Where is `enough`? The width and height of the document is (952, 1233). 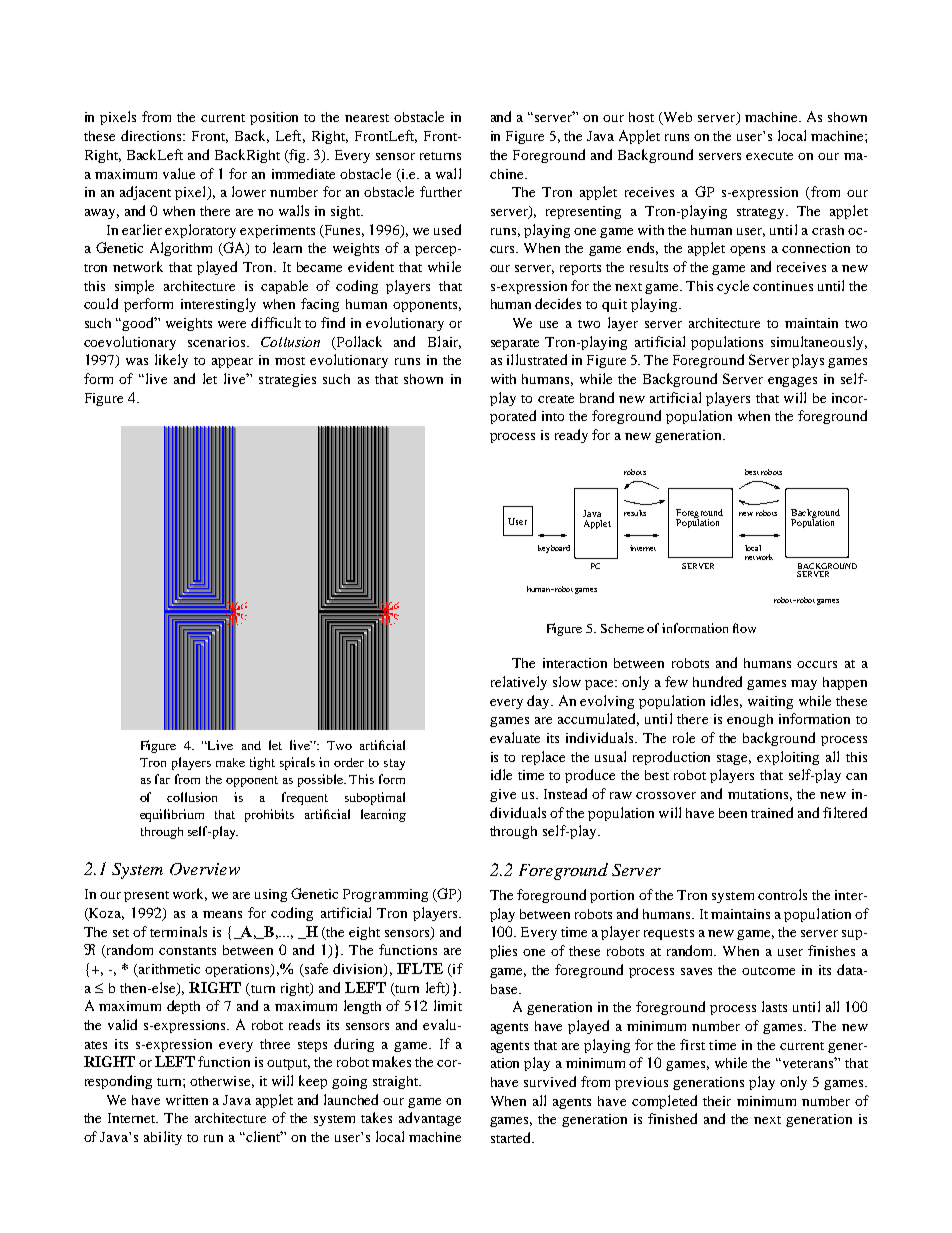
enough is located at coordinates (750, 720).
